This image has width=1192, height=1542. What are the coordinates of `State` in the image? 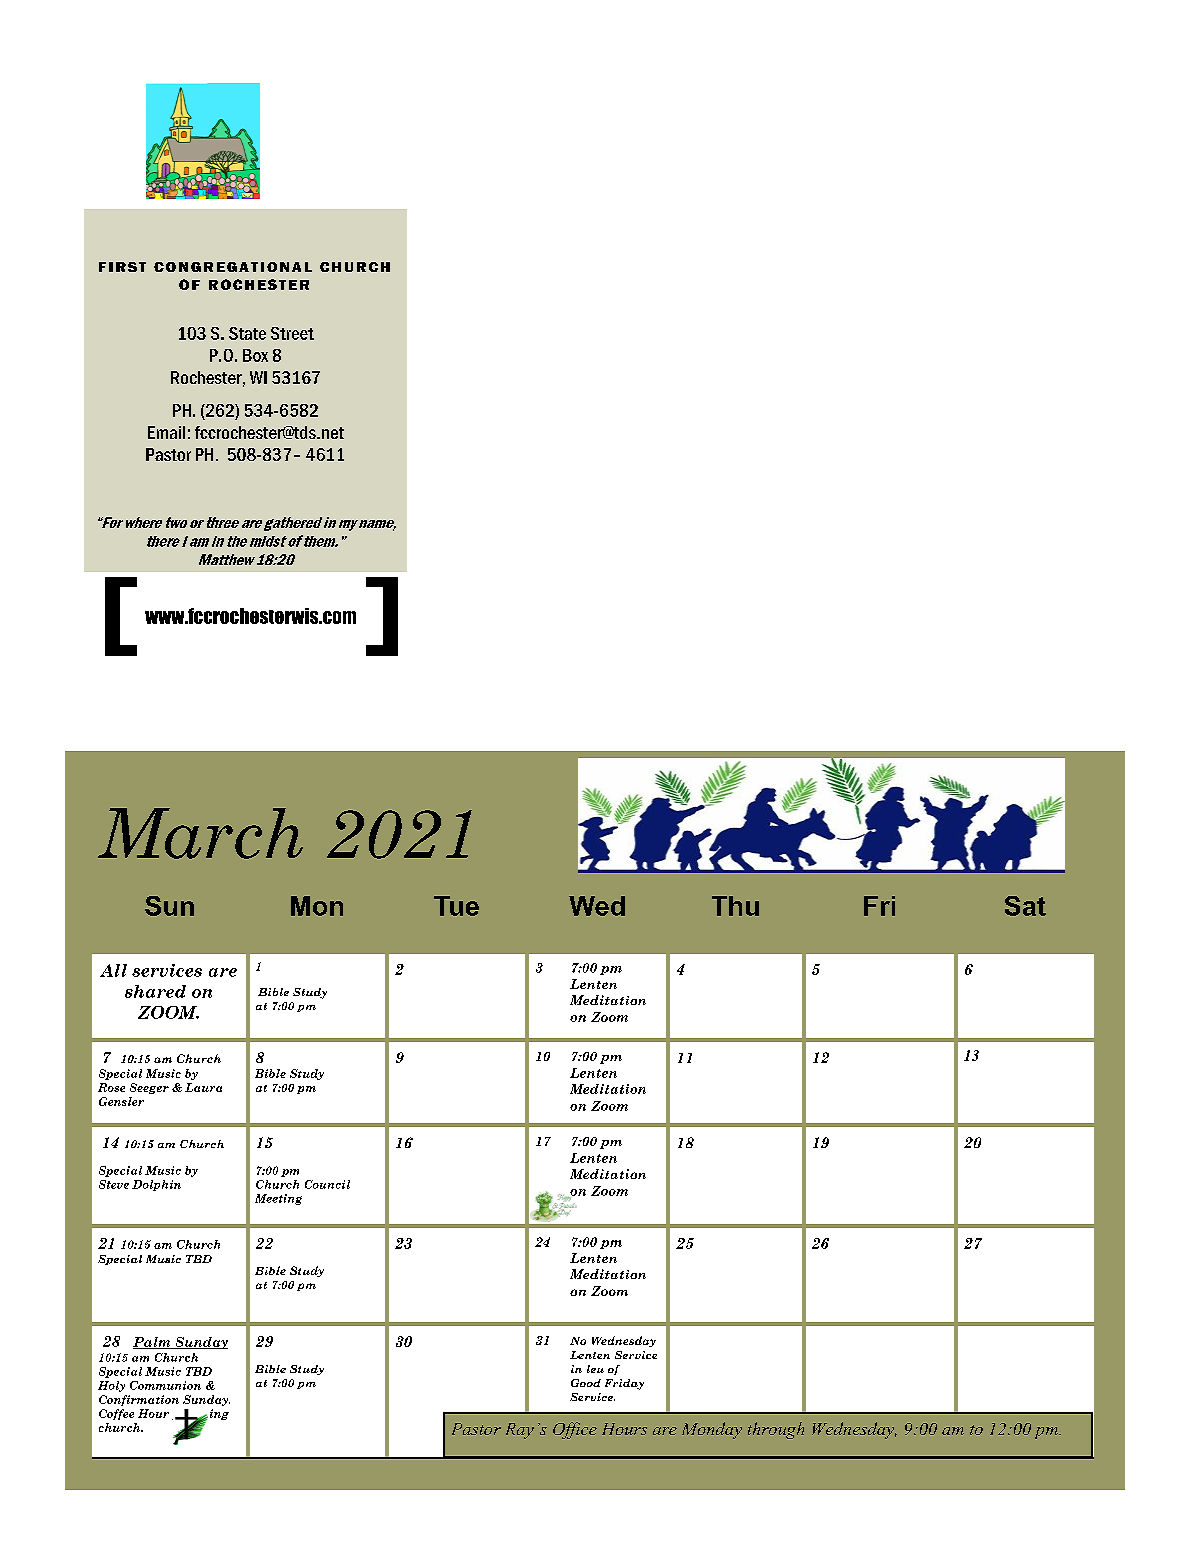 It's located at (247, 333).
